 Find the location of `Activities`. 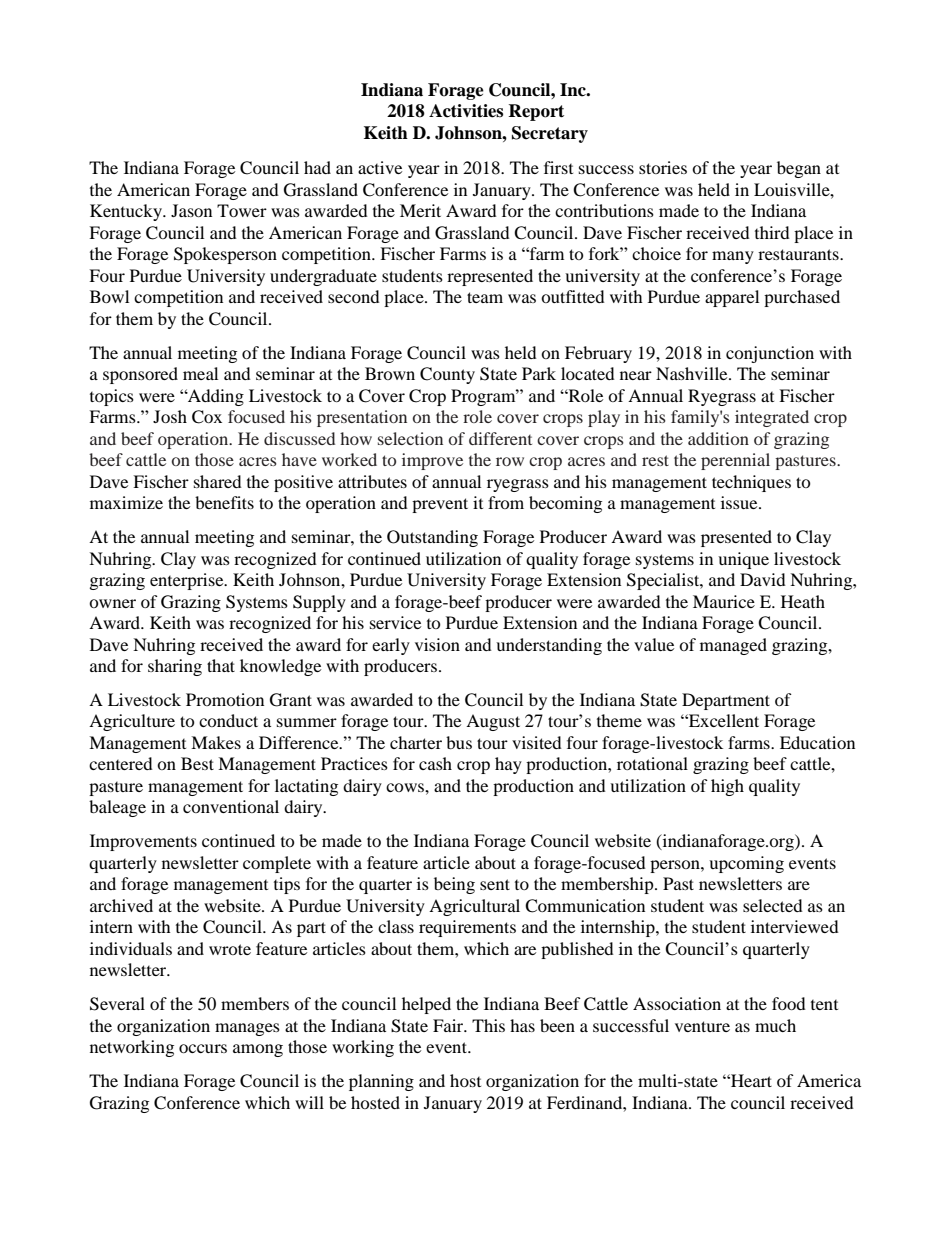

Activities is located at coordinates (466, 111).
